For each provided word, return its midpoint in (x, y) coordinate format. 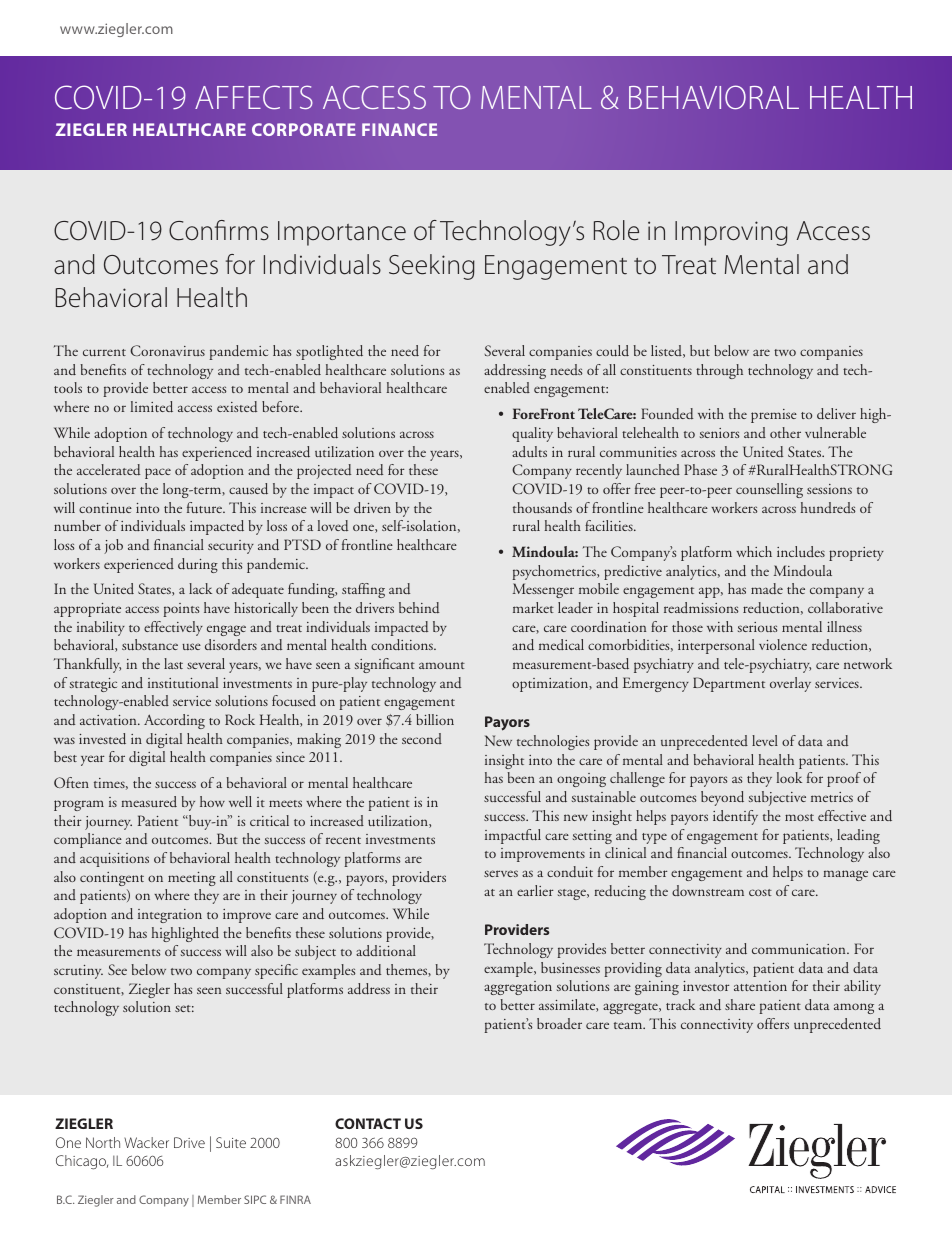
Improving (731, 233)
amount (442, 665)
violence (783, 644)
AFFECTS (254, 97)
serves (501, 873)
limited (152, 407)
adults (529, 451)
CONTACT (368, 1123)
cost (760, 892)
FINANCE (399, 129)
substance (150, 645)
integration (170, 916)
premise (774, 416)
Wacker (146, 1142)
